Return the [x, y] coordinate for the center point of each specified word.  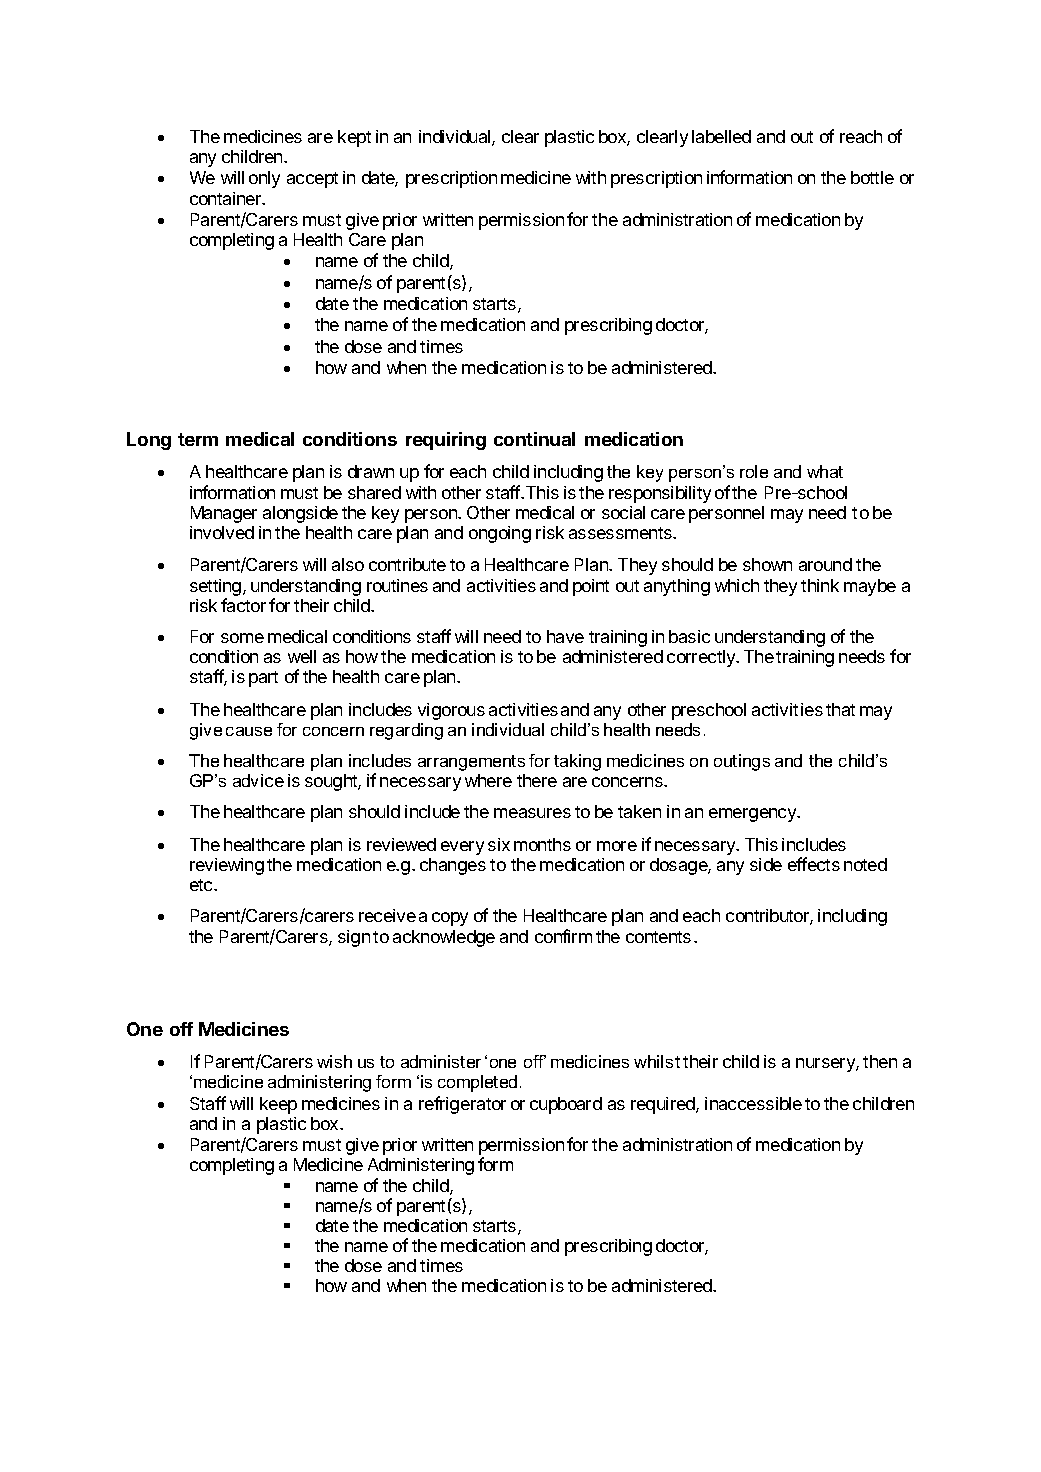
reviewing [227, 866]
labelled [721, 136]
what [825, 471]
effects [814, 864]
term [198, 439]
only [264, 179]
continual [534, 439]
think [820, 585]
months [542, 844]
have [565, 636]
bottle [872, 177]
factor [243, 605]
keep [278, 1105]
